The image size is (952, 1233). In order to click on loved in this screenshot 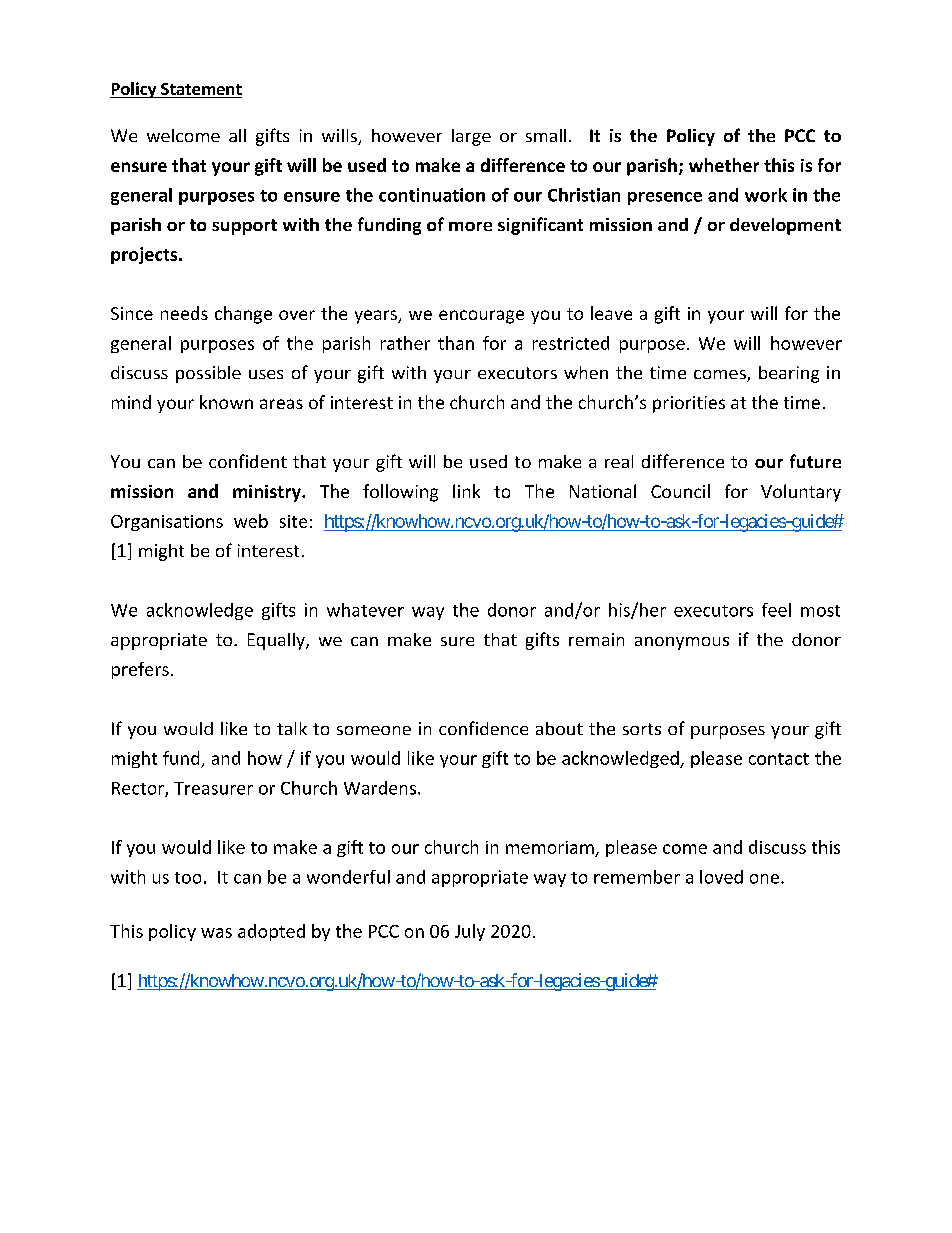, I will do `click(721, 877)`.
